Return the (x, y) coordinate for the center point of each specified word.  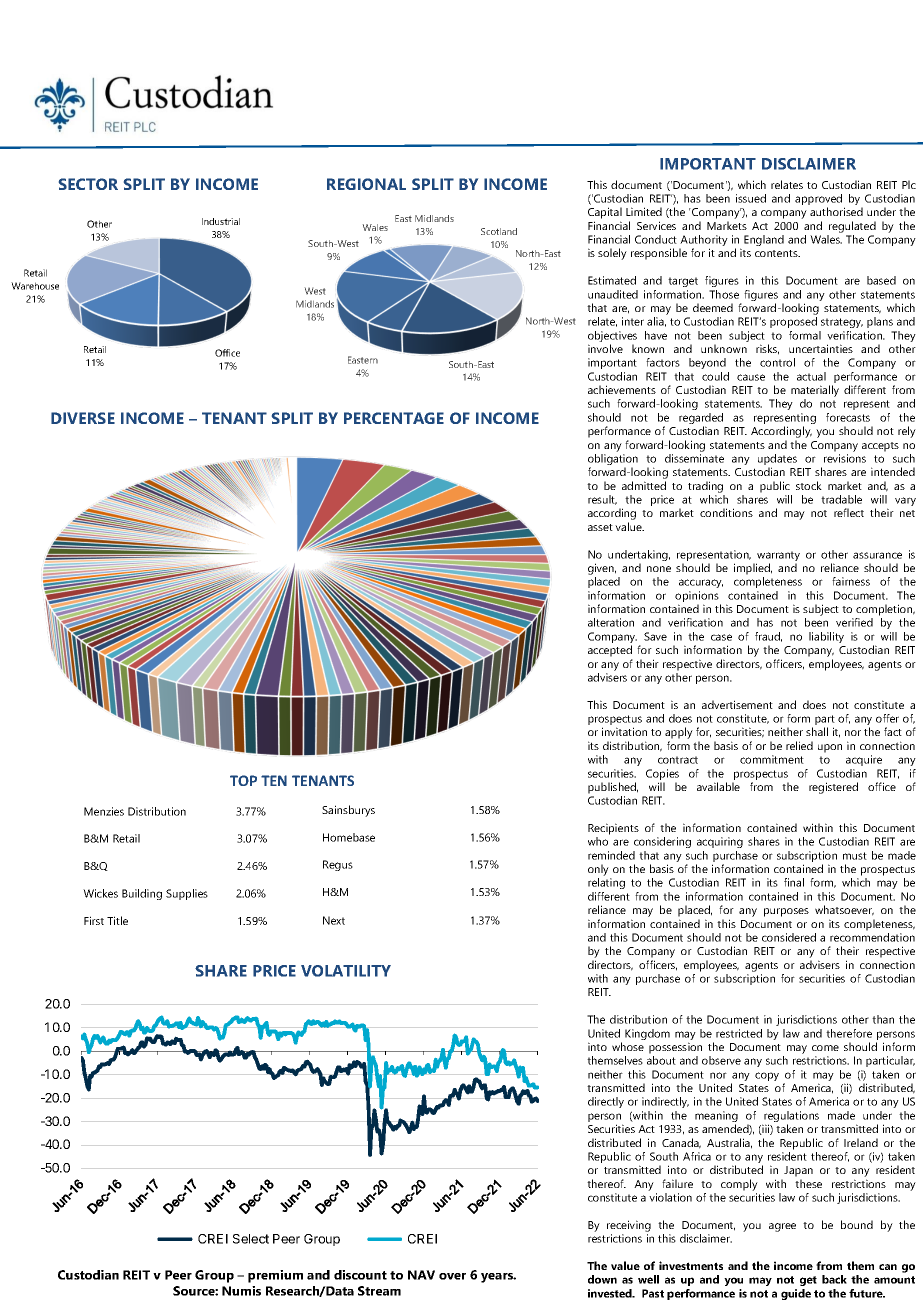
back (834, 1279)
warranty (778, 557)
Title (117, 920)
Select (251, 1239)
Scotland (499, 231)
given (602, 569)
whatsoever (844, 910)
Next (334, 920)
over (452, 1276)
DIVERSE (83, 418)
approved (820, 201)
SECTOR (88, 184)
